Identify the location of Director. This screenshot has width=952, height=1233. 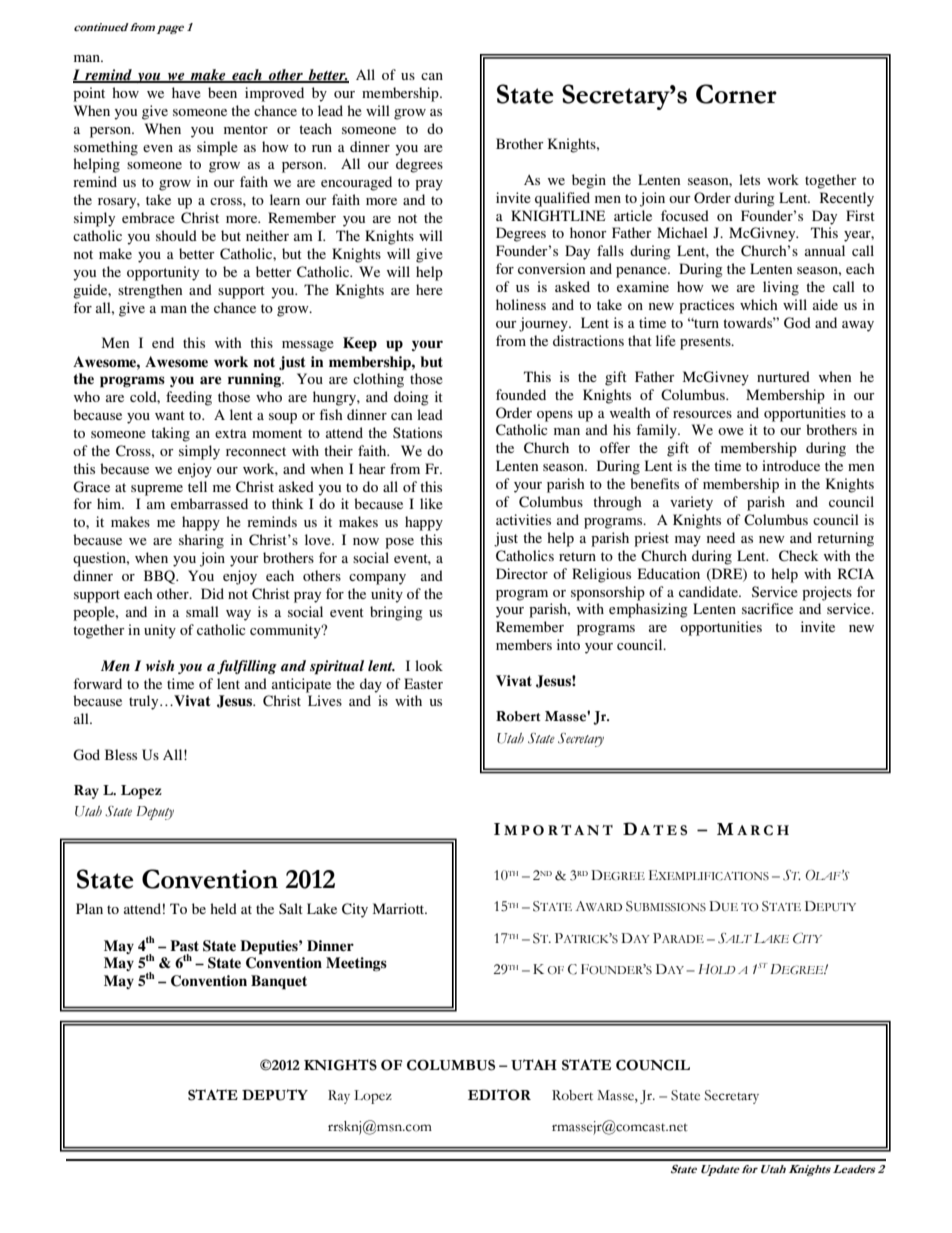
(522, 573).
